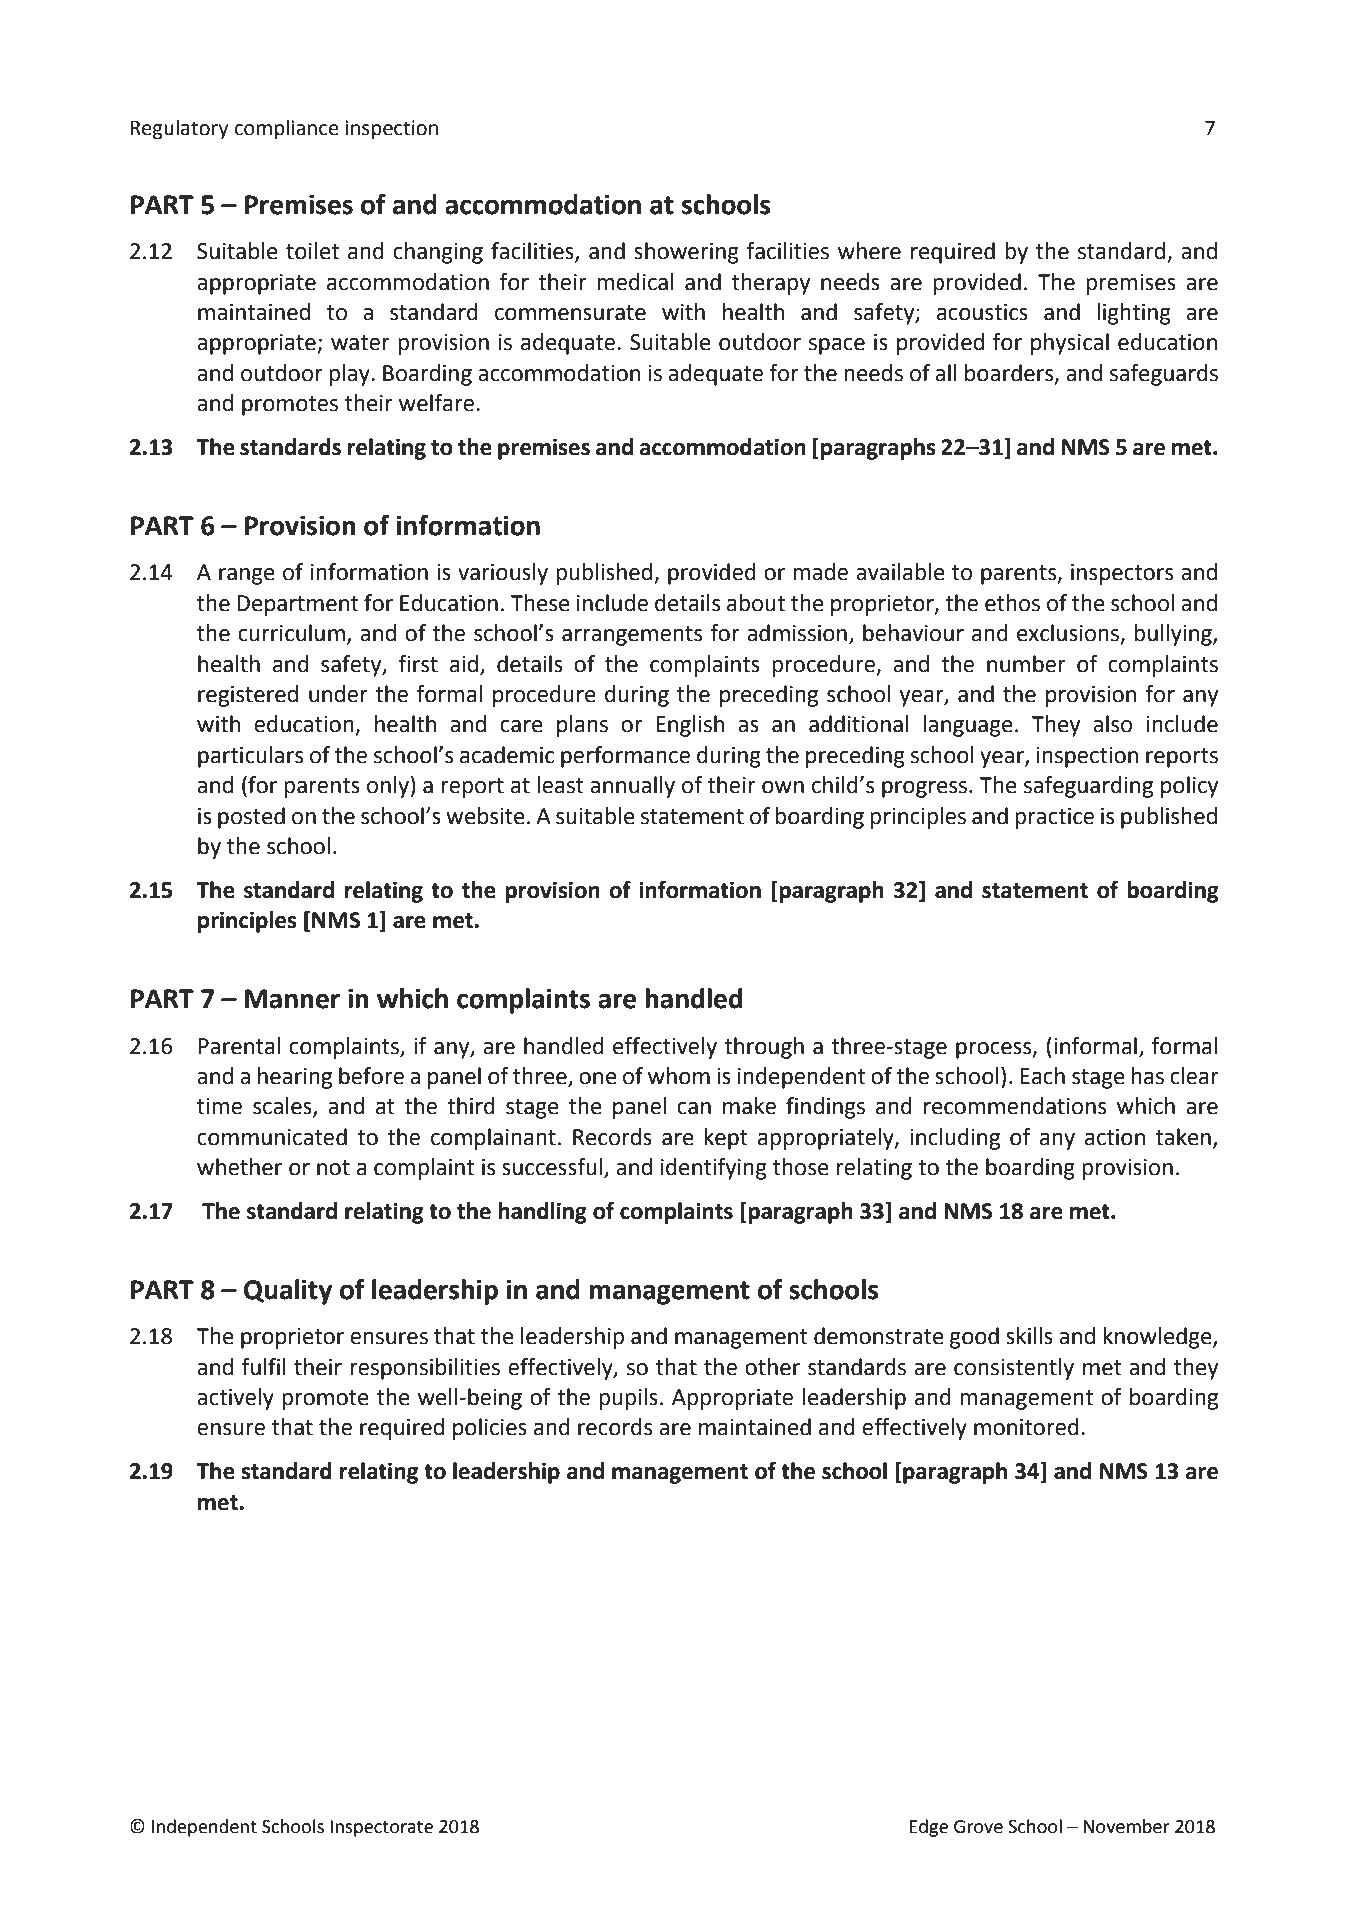 The image size is (1348, 1906). What do you see at coordinates (1127, 1826) in the screenshot?
I see `November` at bounding box center [1127, 1826].
